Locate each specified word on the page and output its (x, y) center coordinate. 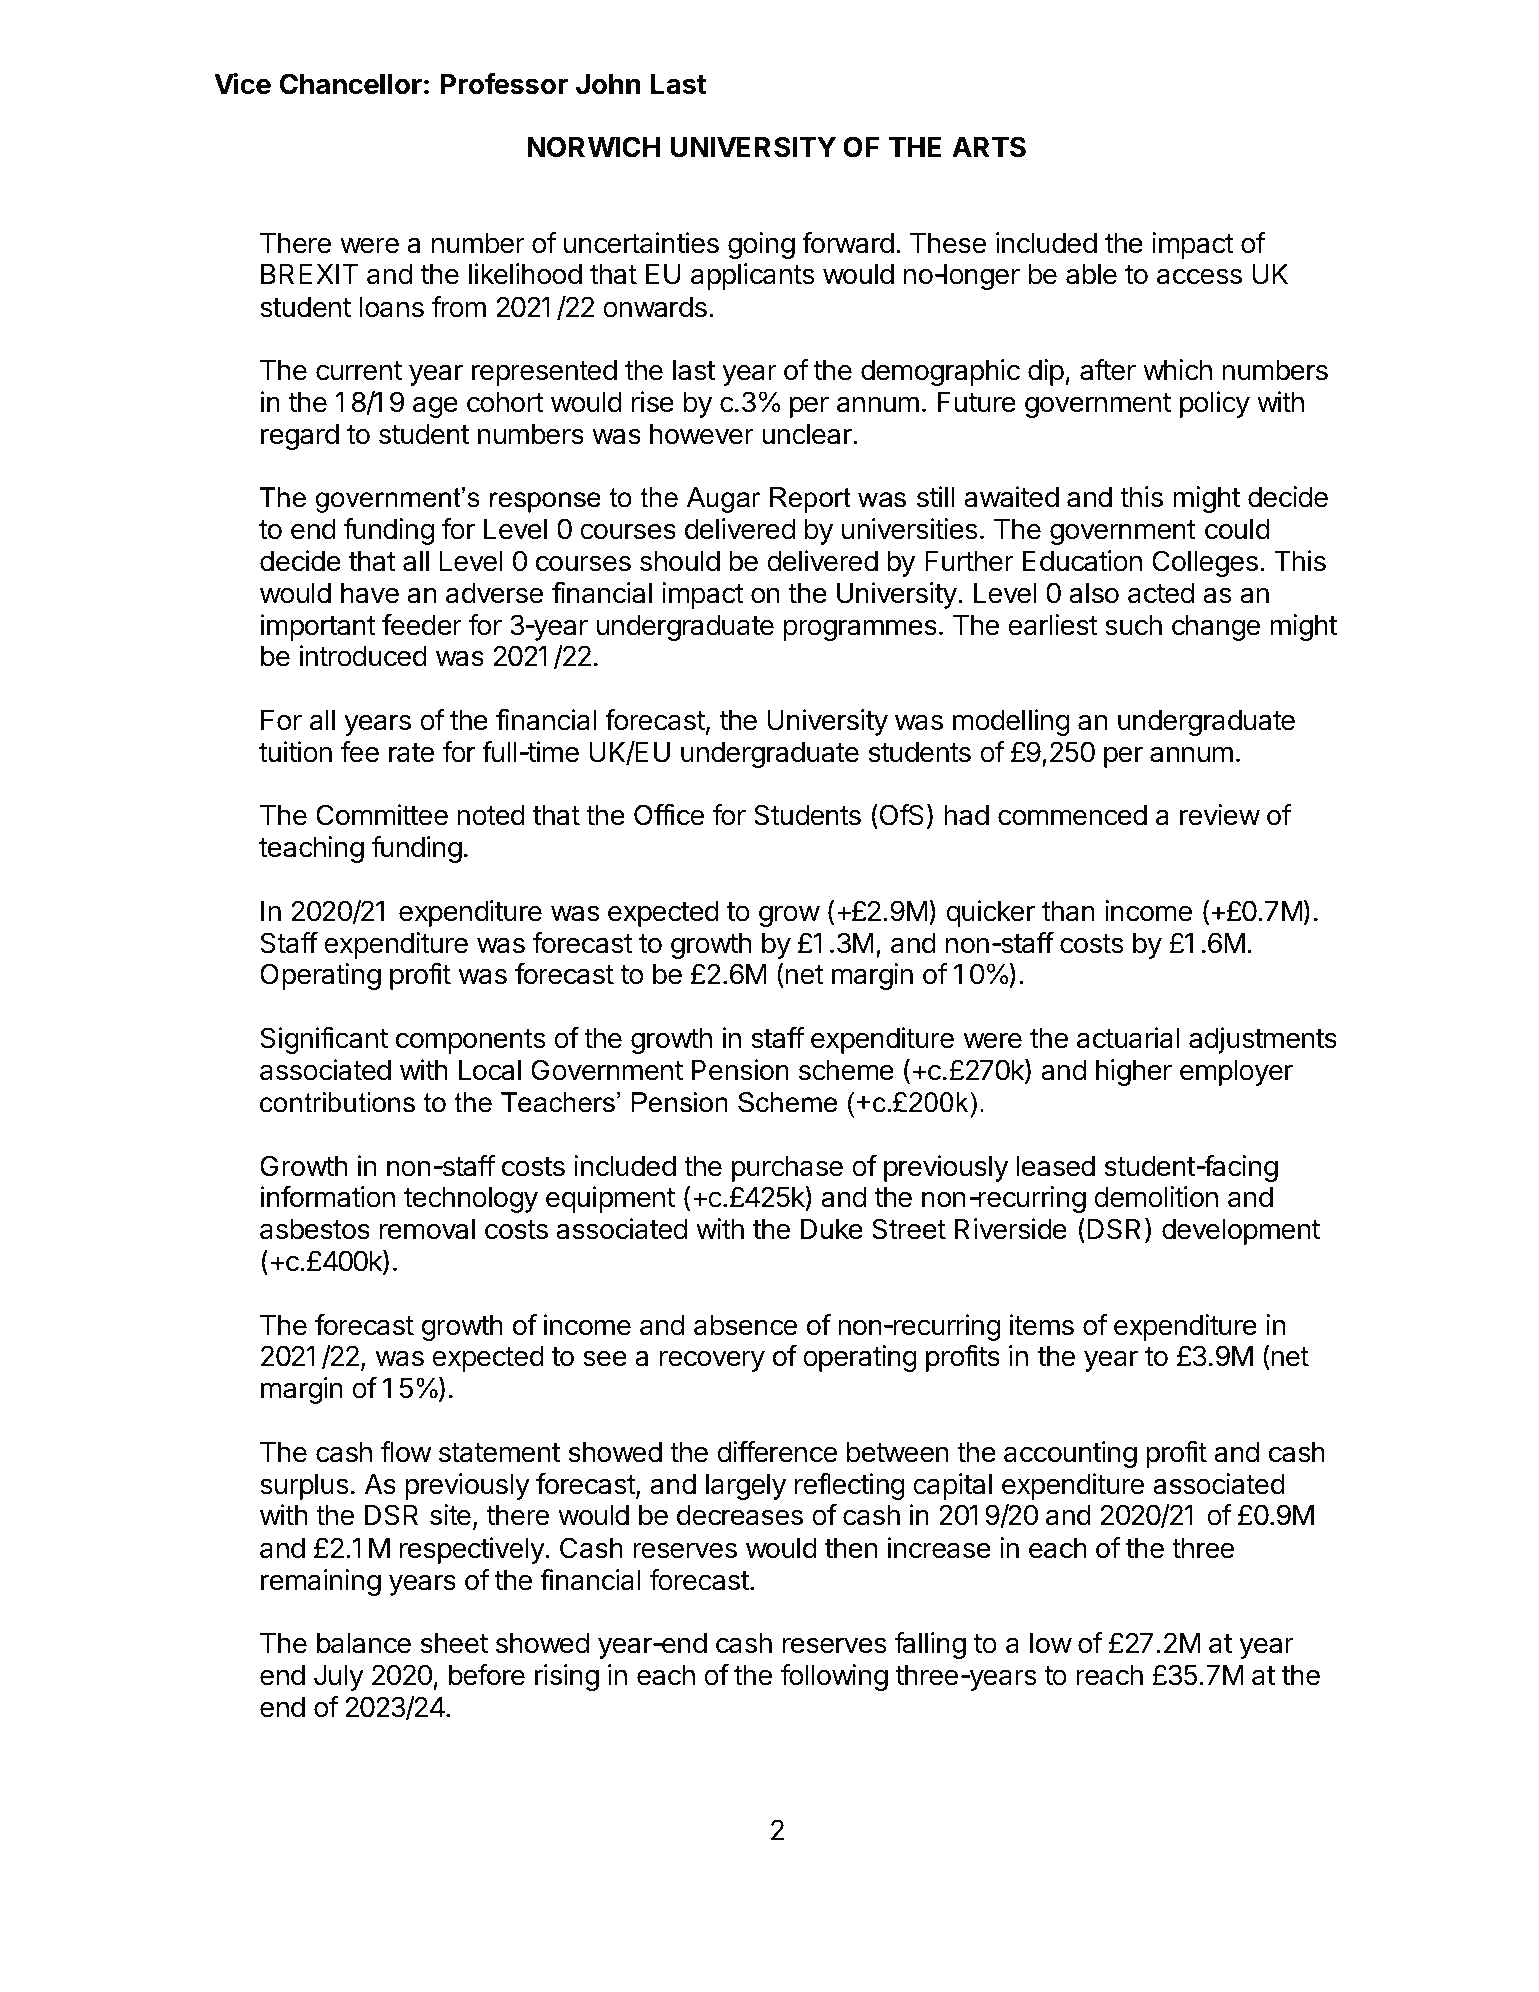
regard (300, 437)
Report (810, 500)
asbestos (315, 1229)
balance (364, 1643)
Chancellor (350, 84)
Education (1082, 561)
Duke (832, 1229)
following (834, 1677)
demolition (1156, 1197)
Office (669, 815)
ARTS (989, 147)
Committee (382, 815)
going (761, 245)
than (1068, 911)
